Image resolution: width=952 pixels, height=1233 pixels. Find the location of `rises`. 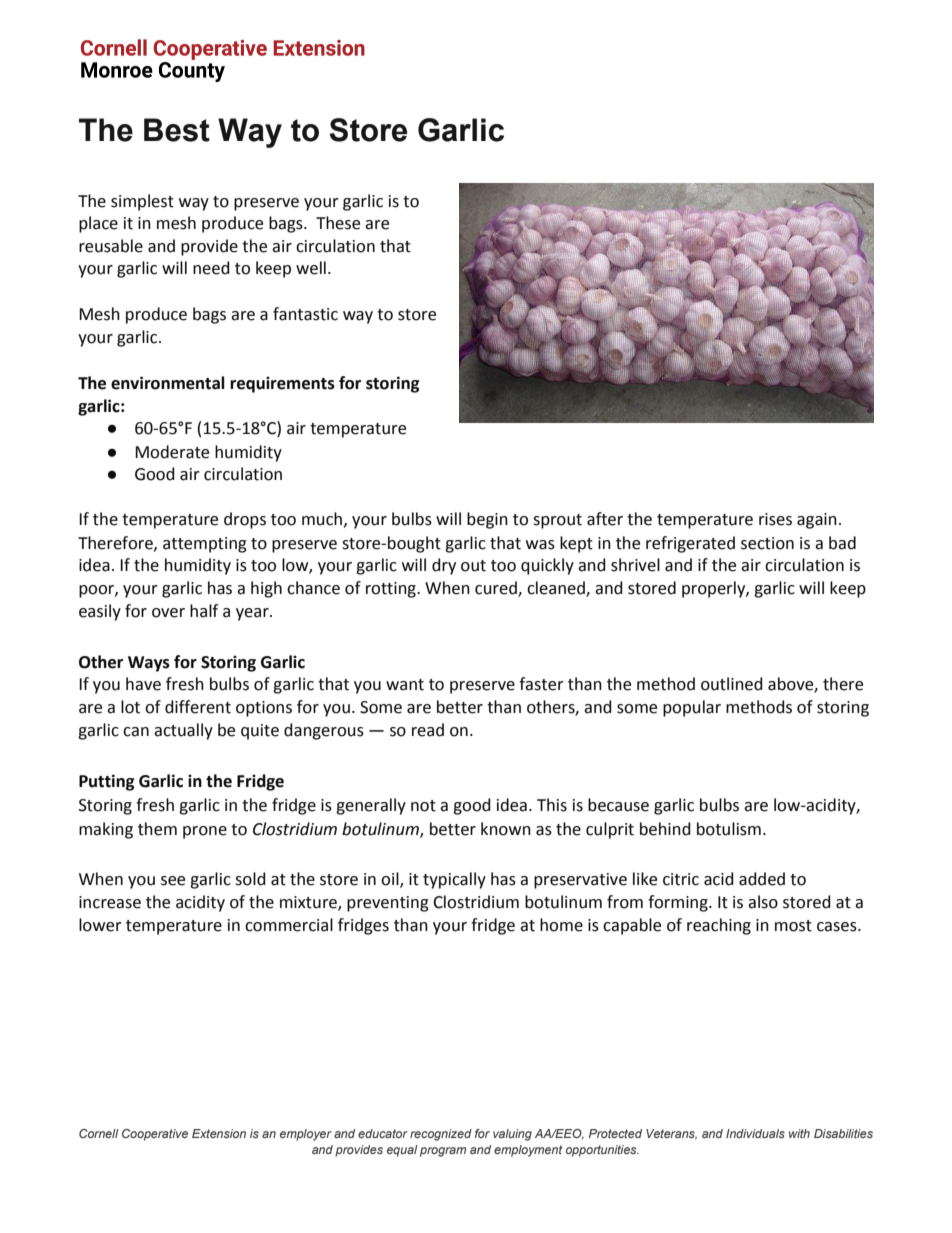

rises is located at coordinates (775, 519).
